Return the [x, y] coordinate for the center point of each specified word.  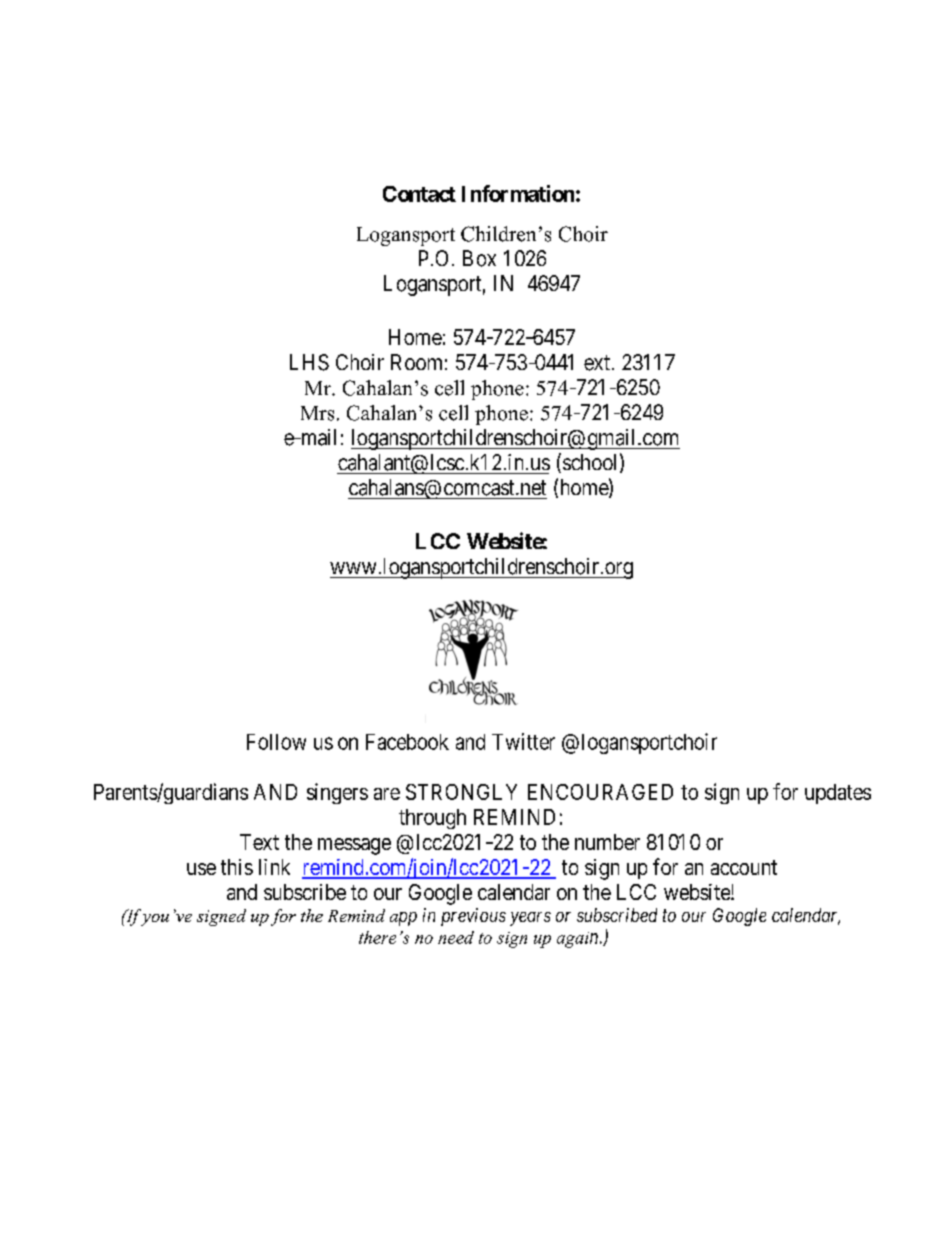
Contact [419, 194]
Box [479, 258]
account [744, 867]
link [274, 867]
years [530, 919]
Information [518, 193]
